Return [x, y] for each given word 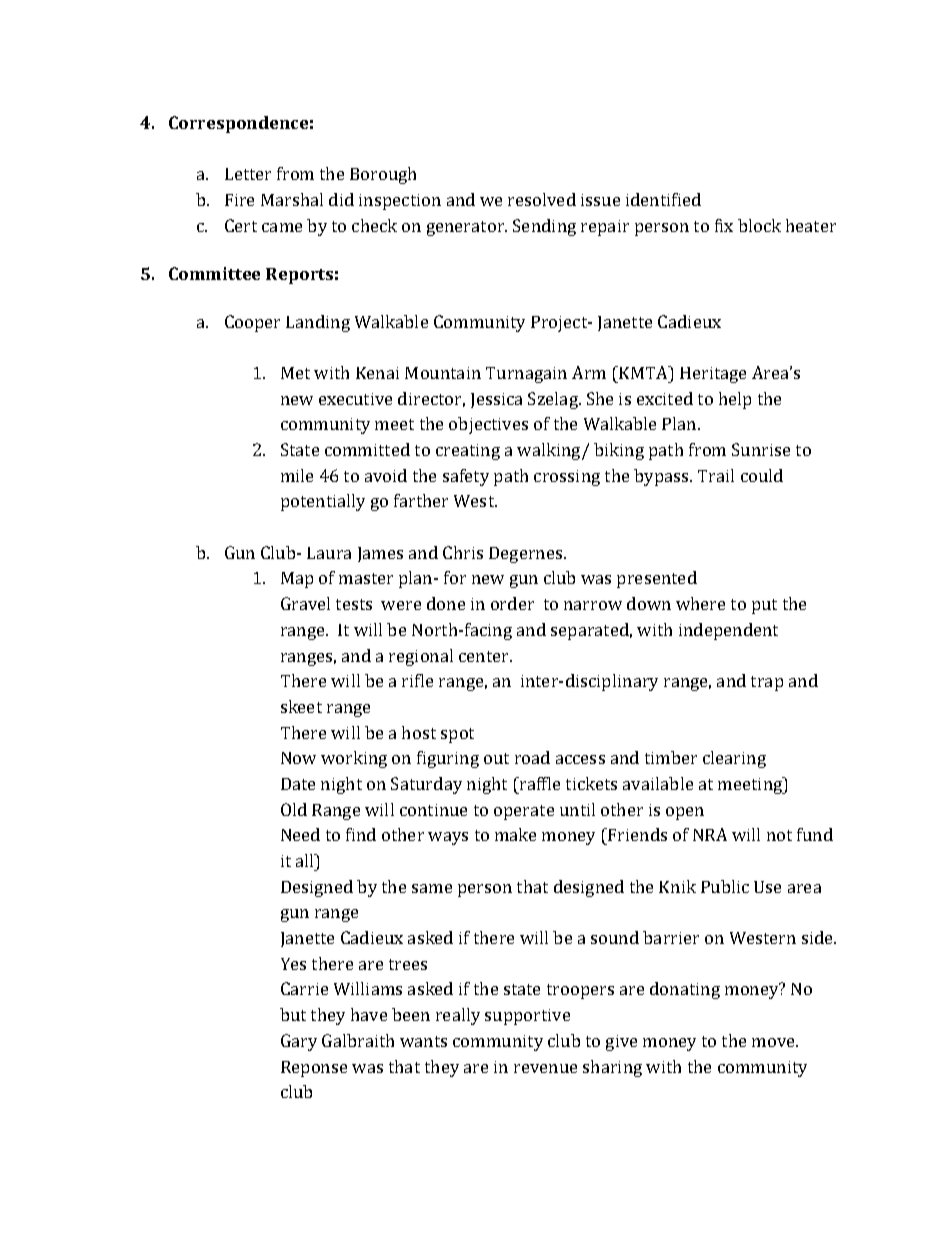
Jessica [496, 400]
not [779, 835]
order [512, 603]
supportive [527, 1017]
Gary [299, 1042]
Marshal [292, 199]
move [774, 1042]
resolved [542, 199]
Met [295, 373]
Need [300, 834]
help [735, 400]
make [515, 834]
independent [728, 631]
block [759, 225]
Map [297, 580]
